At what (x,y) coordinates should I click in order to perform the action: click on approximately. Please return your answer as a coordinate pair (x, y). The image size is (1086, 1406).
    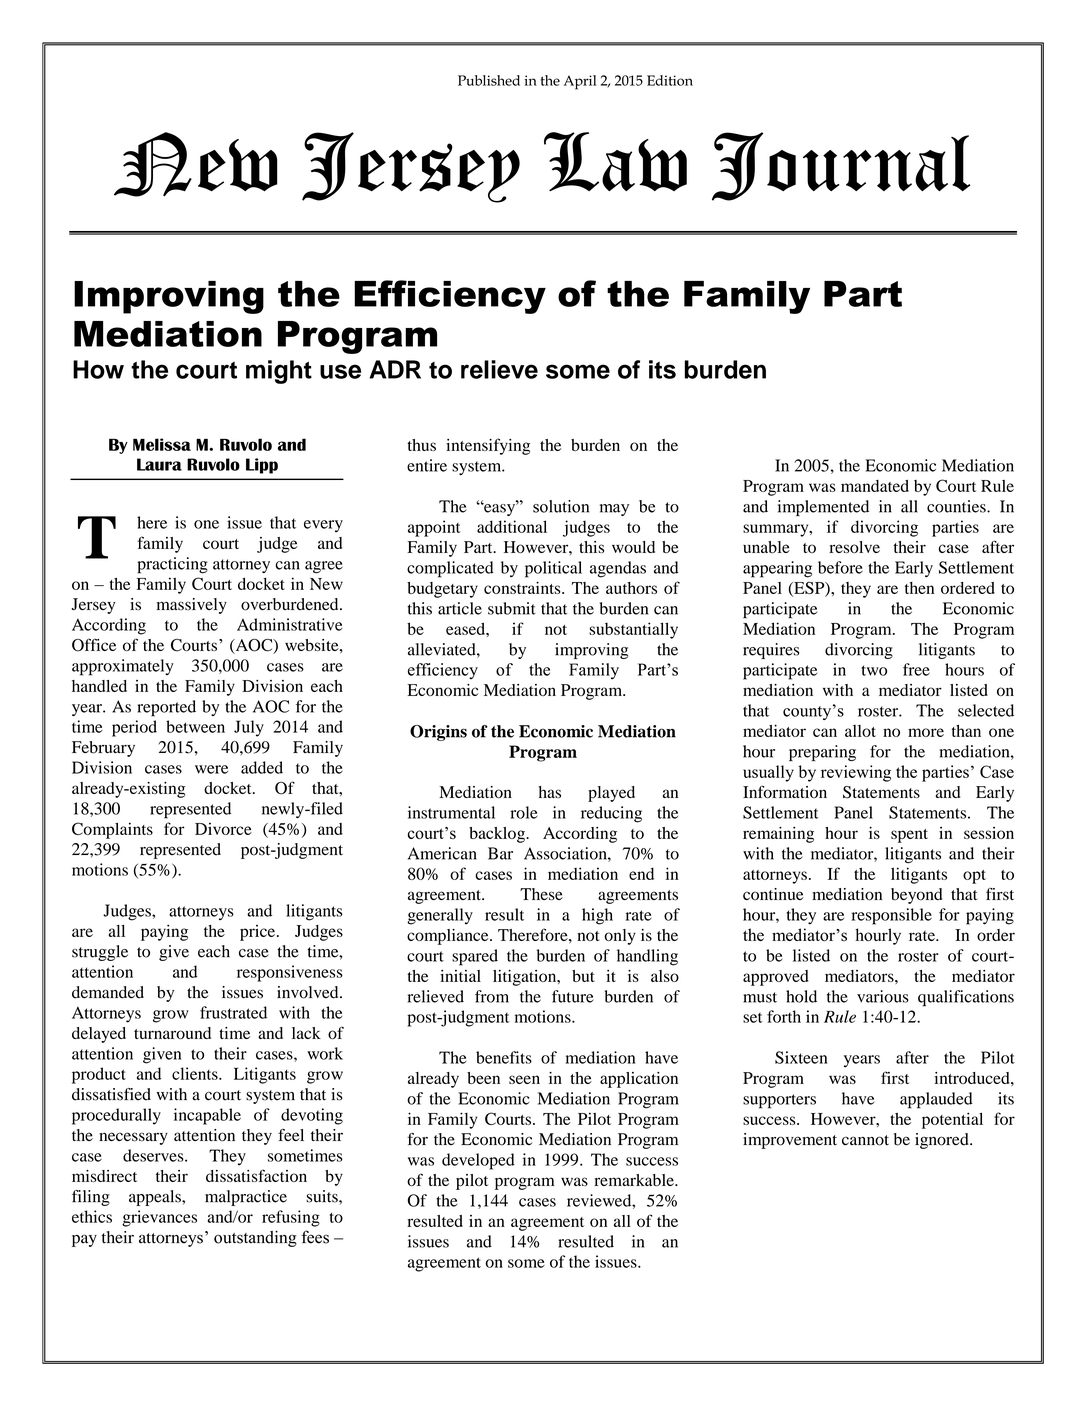
    Looking at the image, I should click on (123, 667).
